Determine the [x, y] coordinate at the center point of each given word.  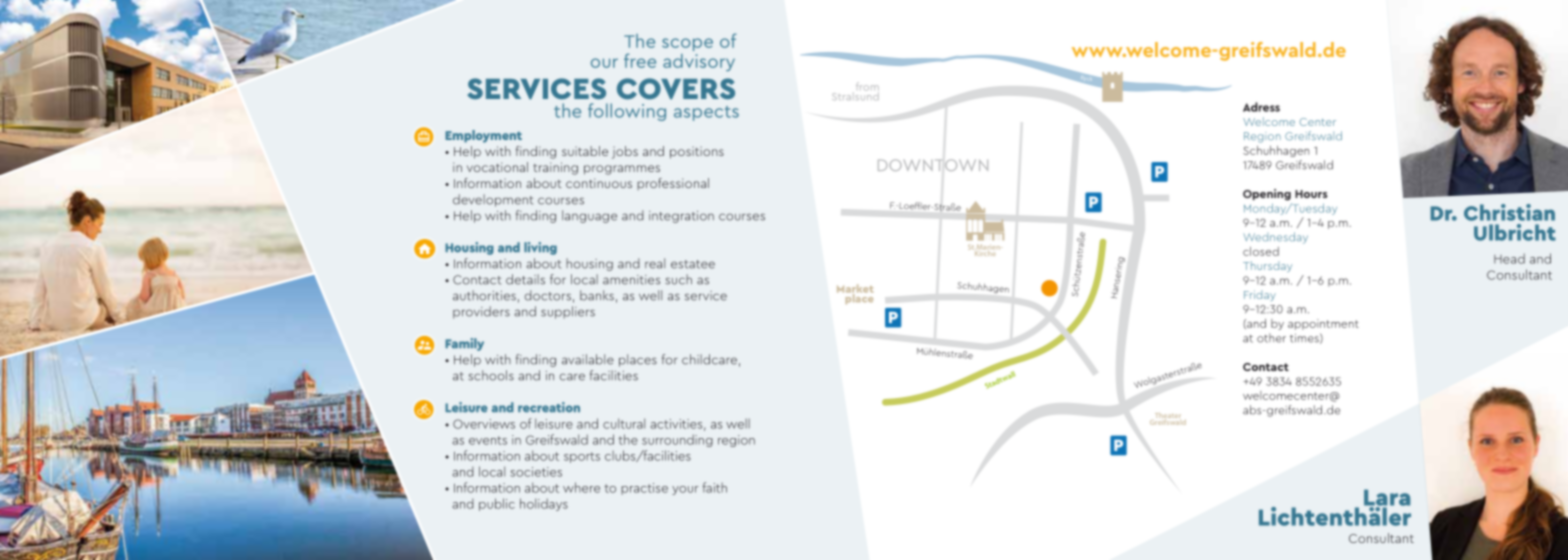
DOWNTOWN [933, 165]
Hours [1311, 194]
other [1271, 338]
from [867, 87]
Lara [1387, 498]
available [588, 359]
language [589, 216]
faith [715, 487]
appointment [1323, 324]
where [581, 487]
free [640, 60]
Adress [1261, 107]
